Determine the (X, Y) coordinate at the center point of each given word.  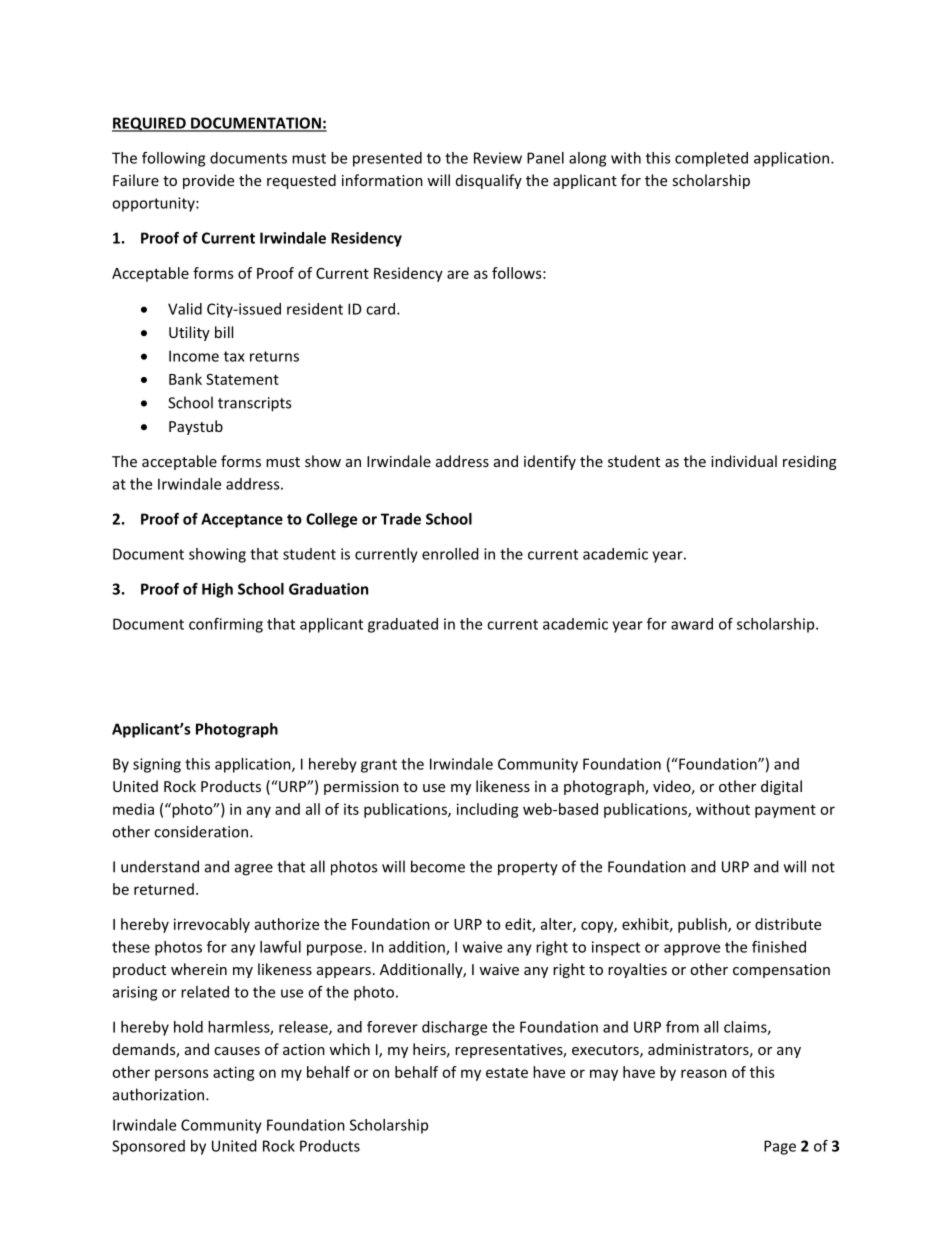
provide (208, 181)
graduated (403, 625)
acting (234, 1073)
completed (711, 159)
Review (498, 158)
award (692, 624)
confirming (226, 625)
